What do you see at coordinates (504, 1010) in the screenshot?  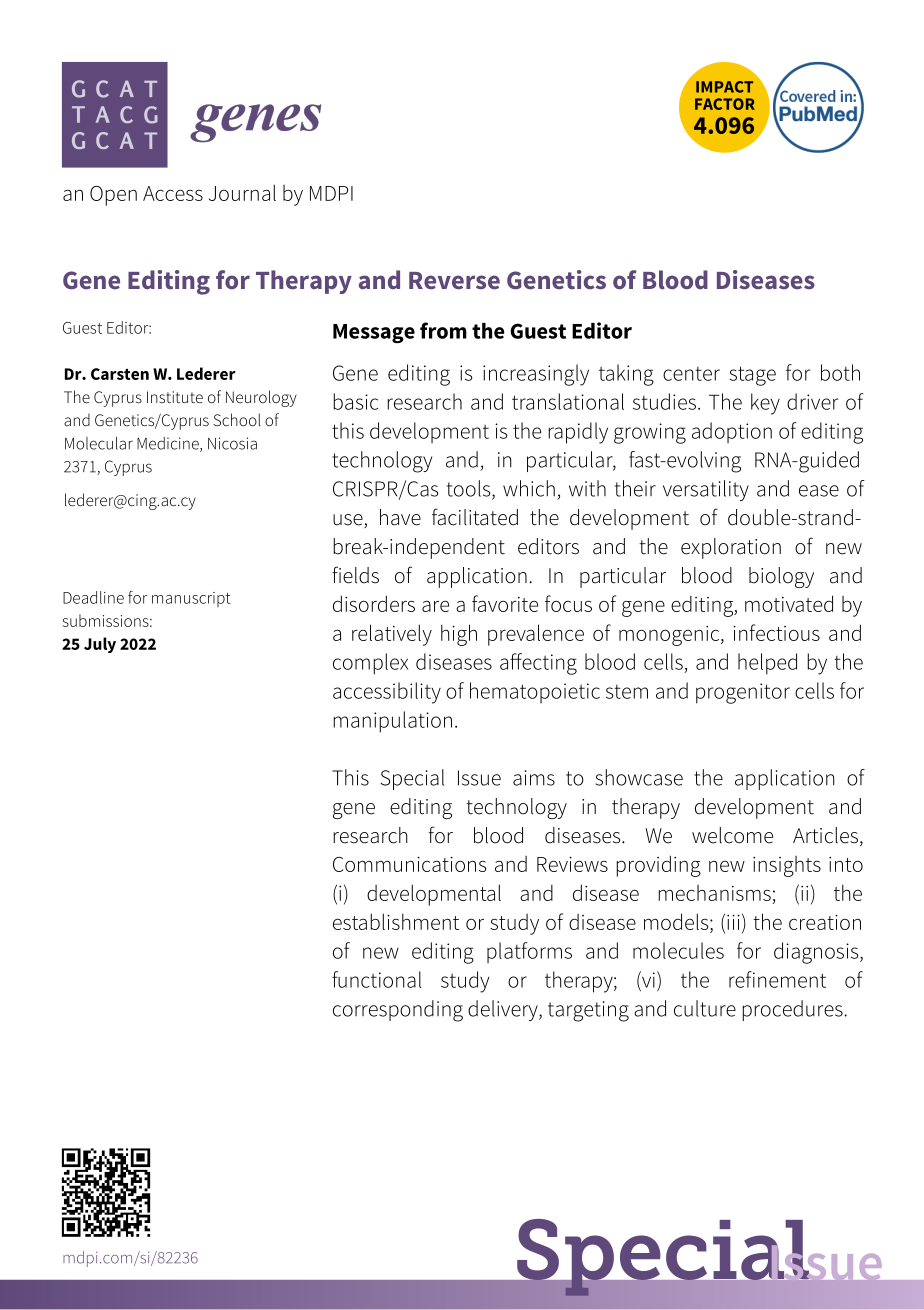 I see `delivery` at bounding box center [504, 1010].
